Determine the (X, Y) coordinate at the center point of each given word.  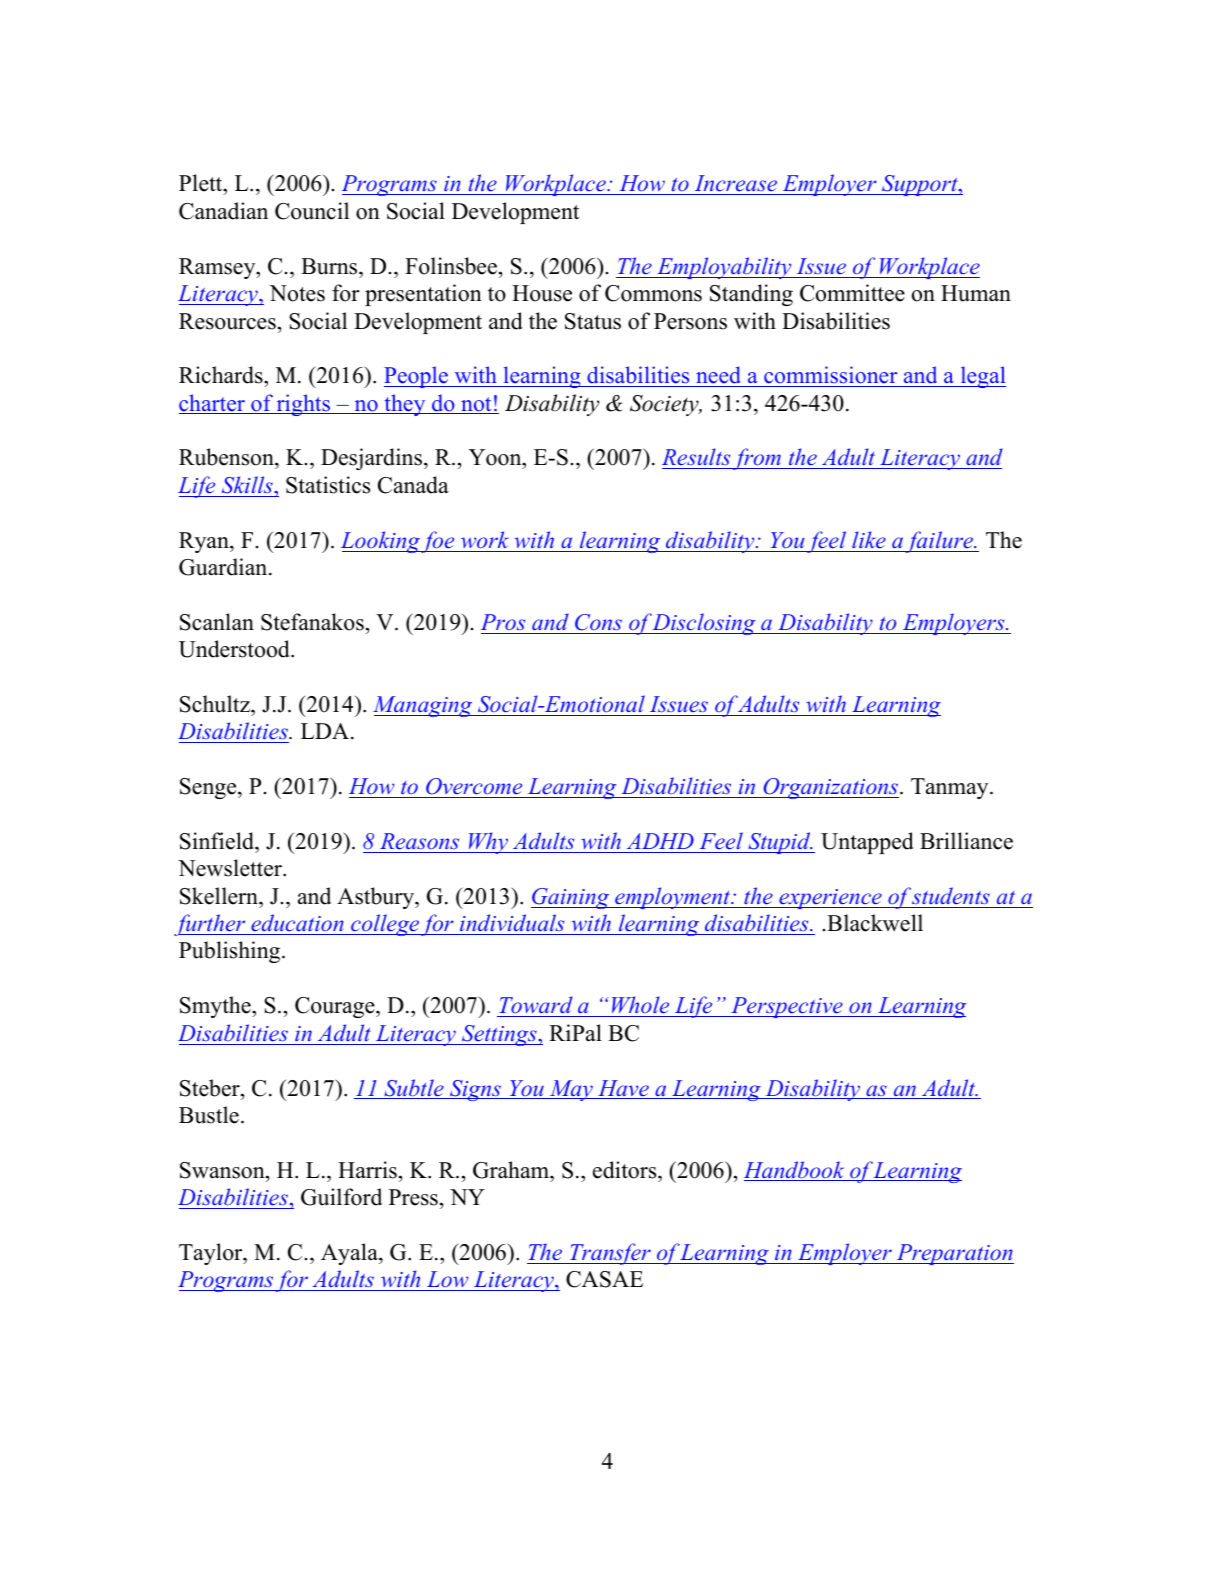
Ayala (350, 1254)
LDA (326, 731)
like (869, 539)
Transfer (610, 1254)
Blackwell (875, 923)
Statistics (328, 485)
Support (920, 185)
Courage (336, 1007)
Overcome (474, 786)
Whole (640, 1006)
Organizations (830, 788)
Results (697, 458)
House (542, 293)
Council (312, 211)
